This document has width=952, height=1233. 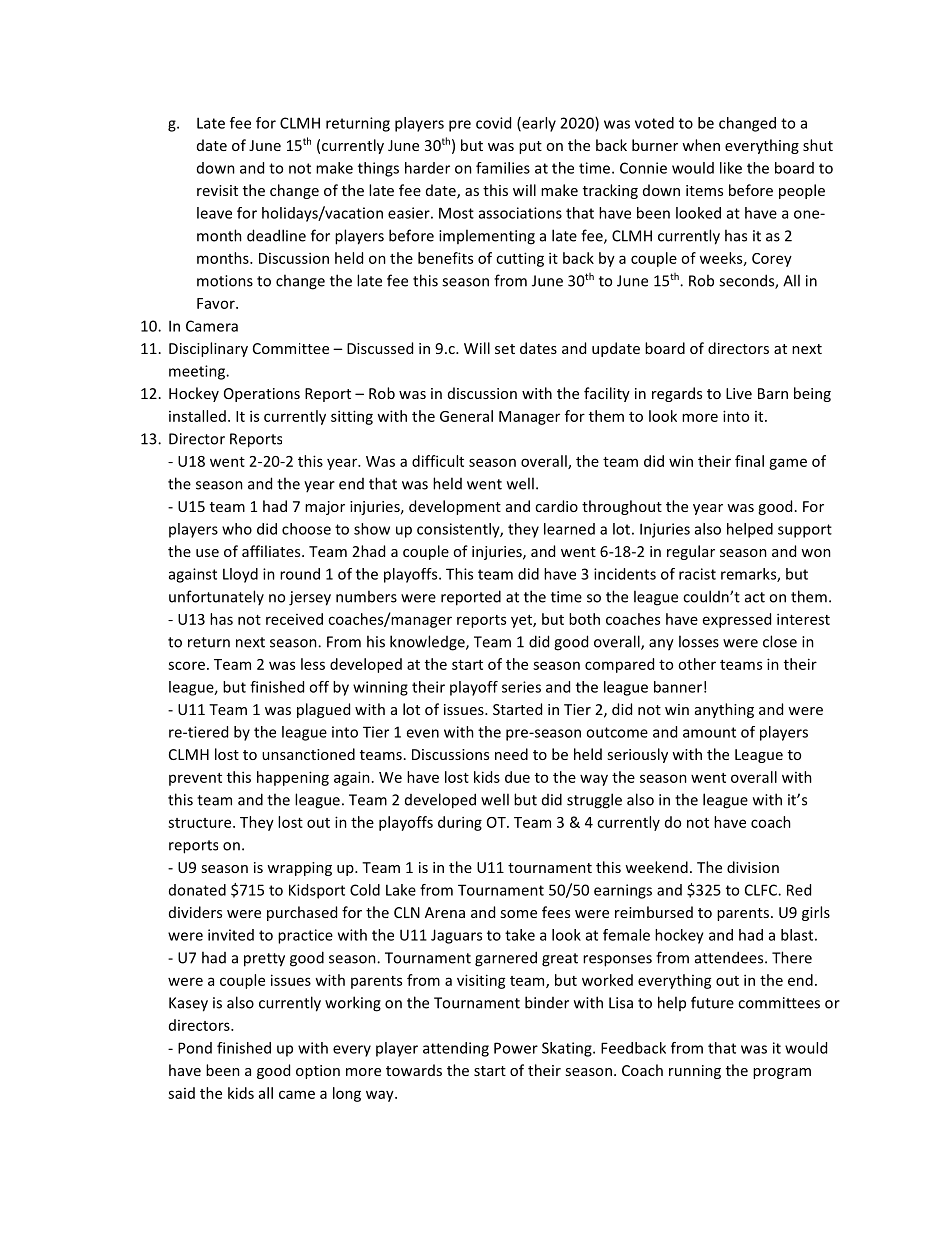 What do you see at coordinates (731, 168) in the document?
I see `like` at bounding box center [731, 168].
